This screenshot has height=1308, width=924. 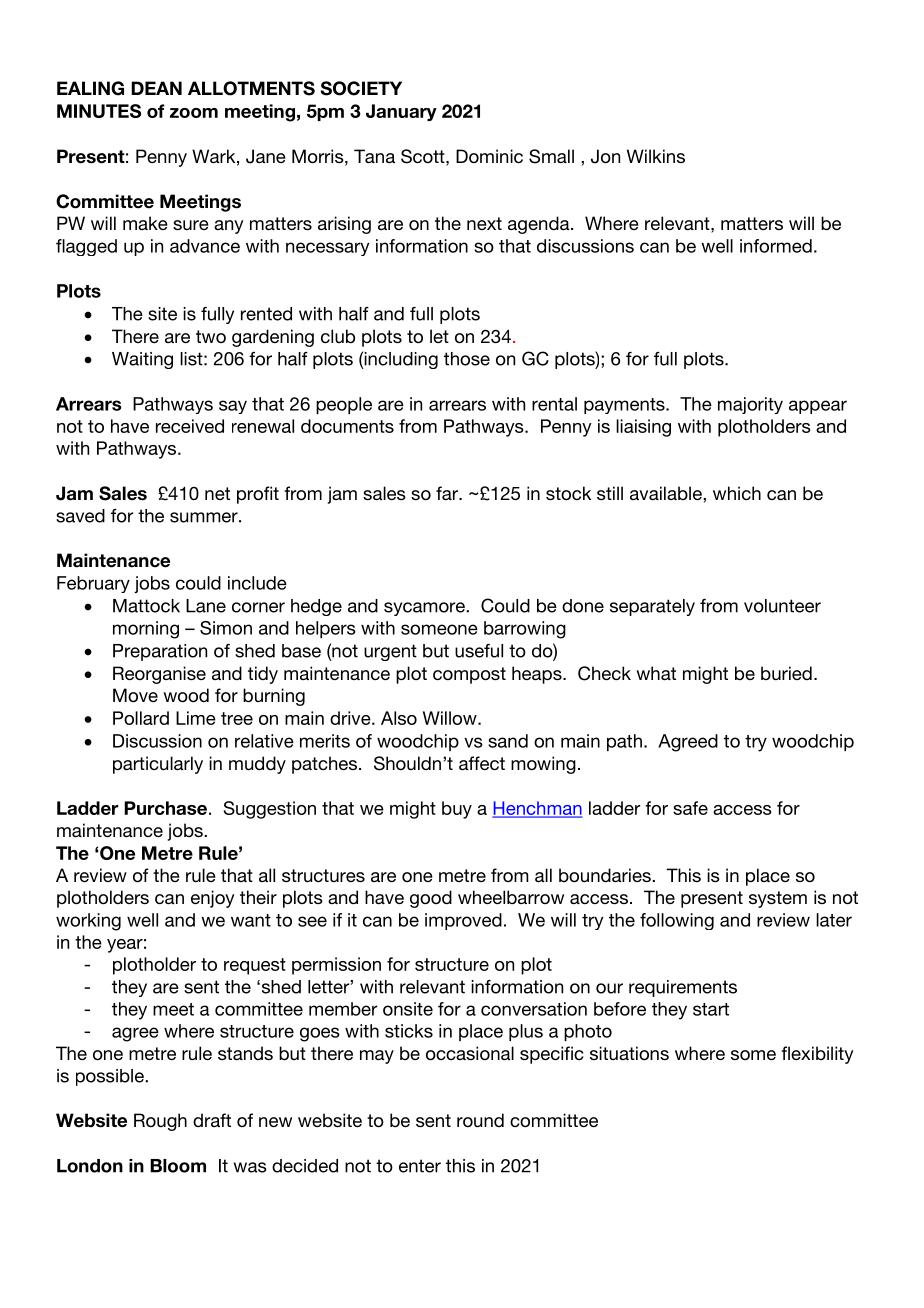 What do you see at coordinates (213, 899) in the screenshot?
I see `enjoy` at bounding box center [213, 899].
